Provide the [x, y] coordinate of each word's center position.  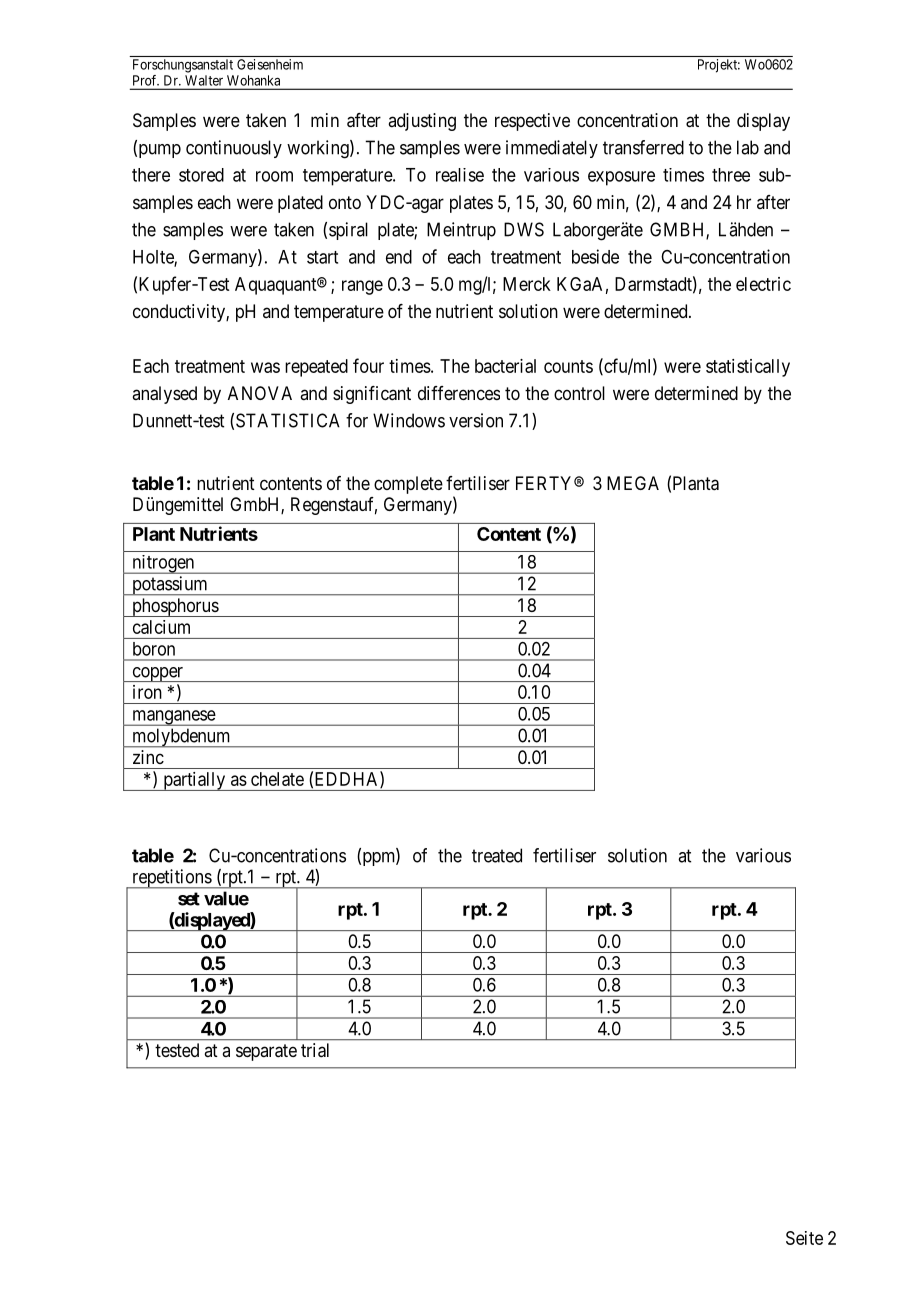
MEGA [633, 483]
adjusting [422, 122]
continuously [234, 149]
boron [154, 649]
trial [315, 1050]
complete [408, 485]
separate [266, 1052]
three [731, 175]
